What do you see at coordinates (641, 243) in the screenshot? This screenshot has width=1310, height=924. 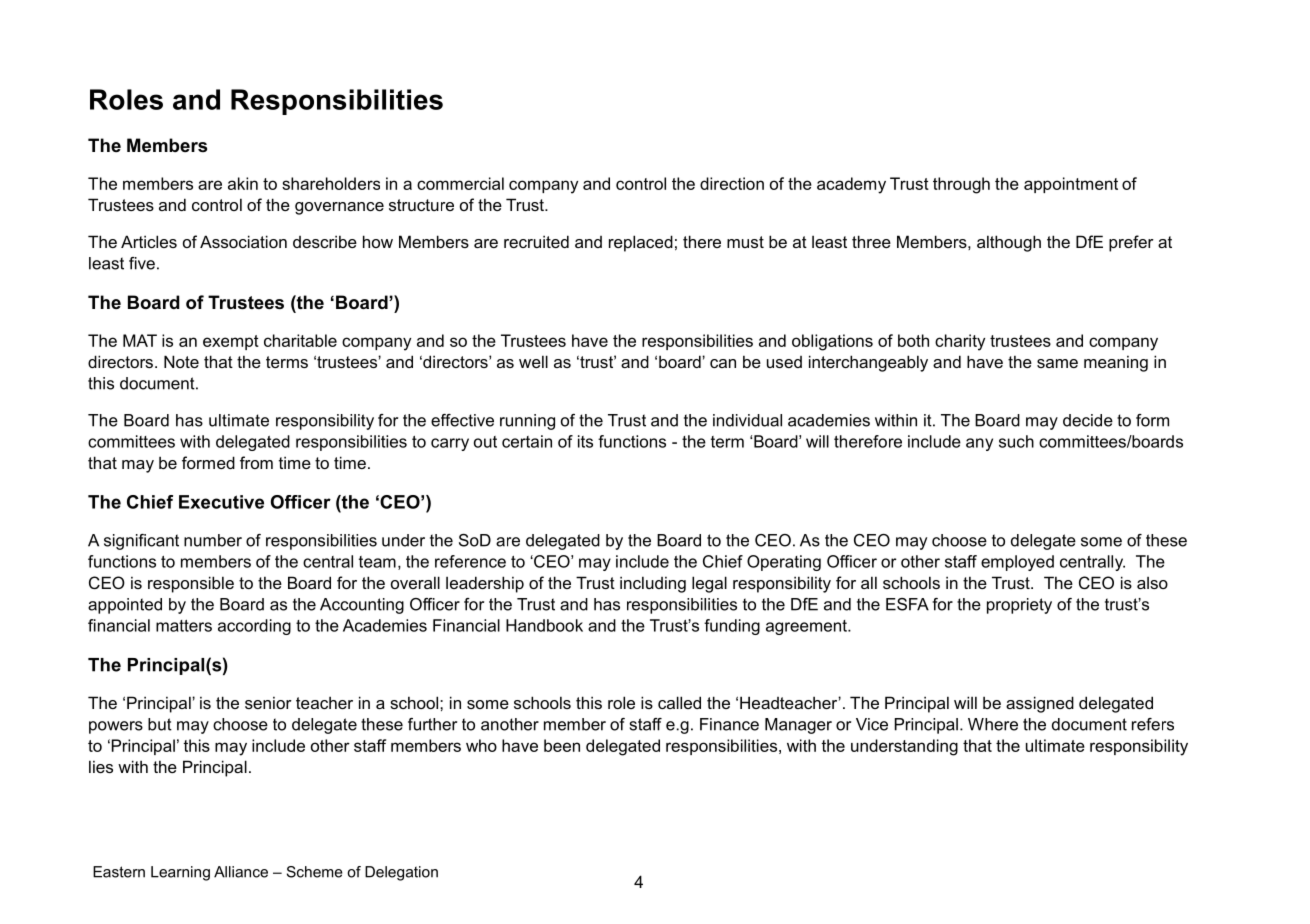 I see `replaced` at bounding box center [641, 243].
